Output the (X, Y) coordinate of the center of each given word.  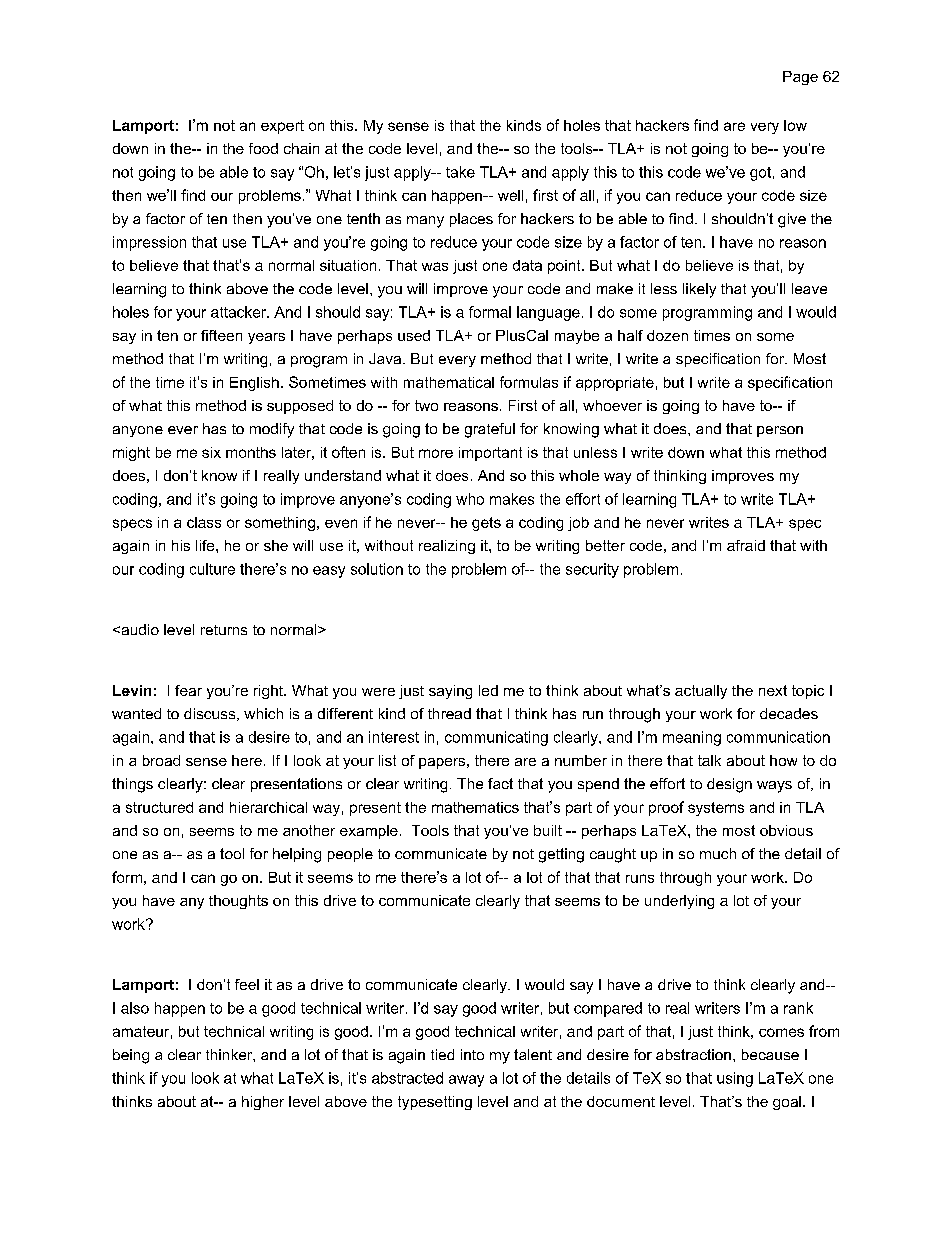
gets (486, 524)
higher (263, 1103)
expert (282, 127)
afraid (746, 545)
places (471, 220)
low (795, 125)
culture (212, 569)
